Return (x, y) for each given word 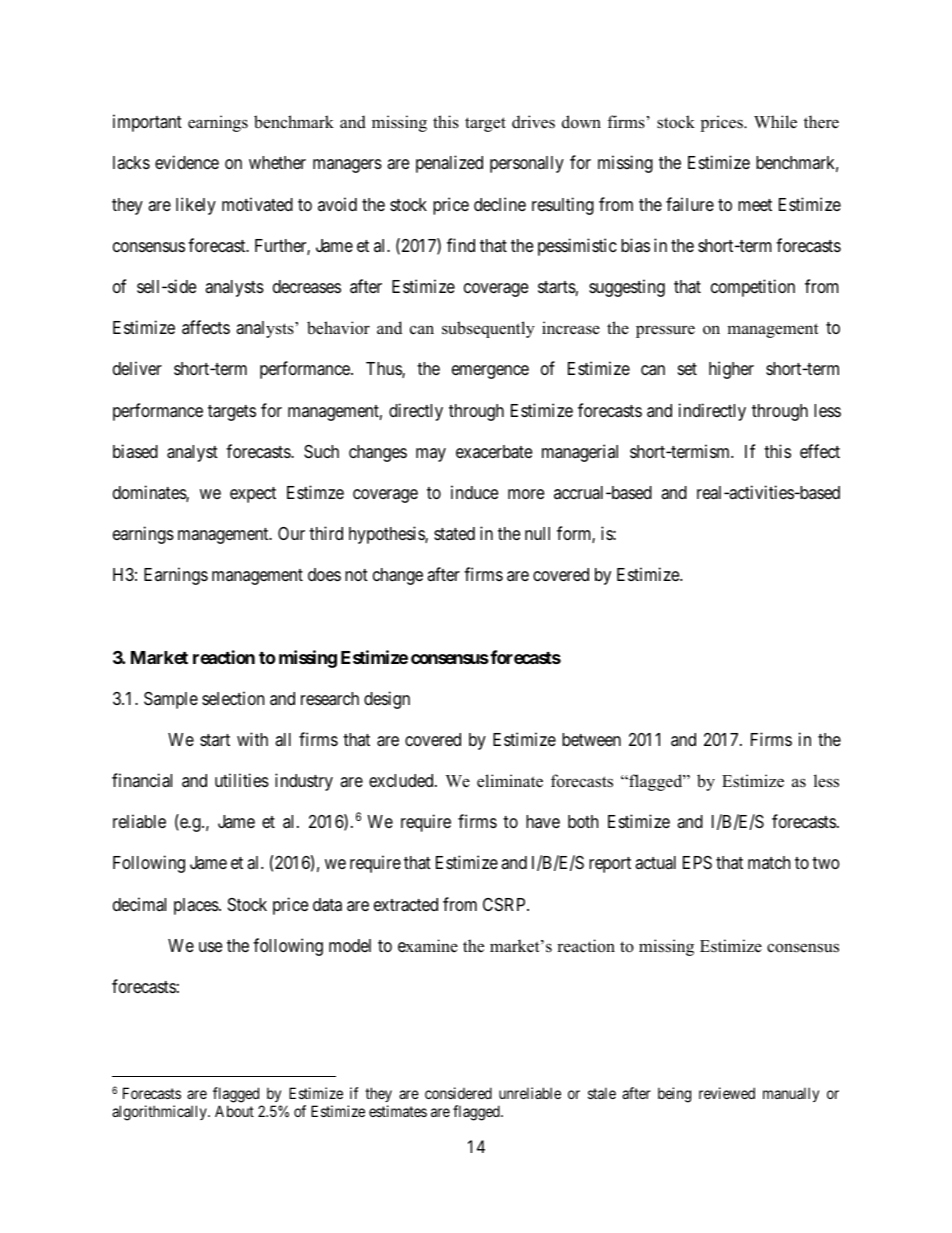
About (234, 1111)
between (591, 739)
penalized (449, 164)
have (543, 821)
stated (454, 533)
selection (233, 698)
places (197, 906)
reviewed (727, 1093)
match (769, 862)
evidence (187, 162)
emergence (490, 372)
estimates (398, 1111)
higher (731, 370)
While (775, 122)
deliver (137, 368)
